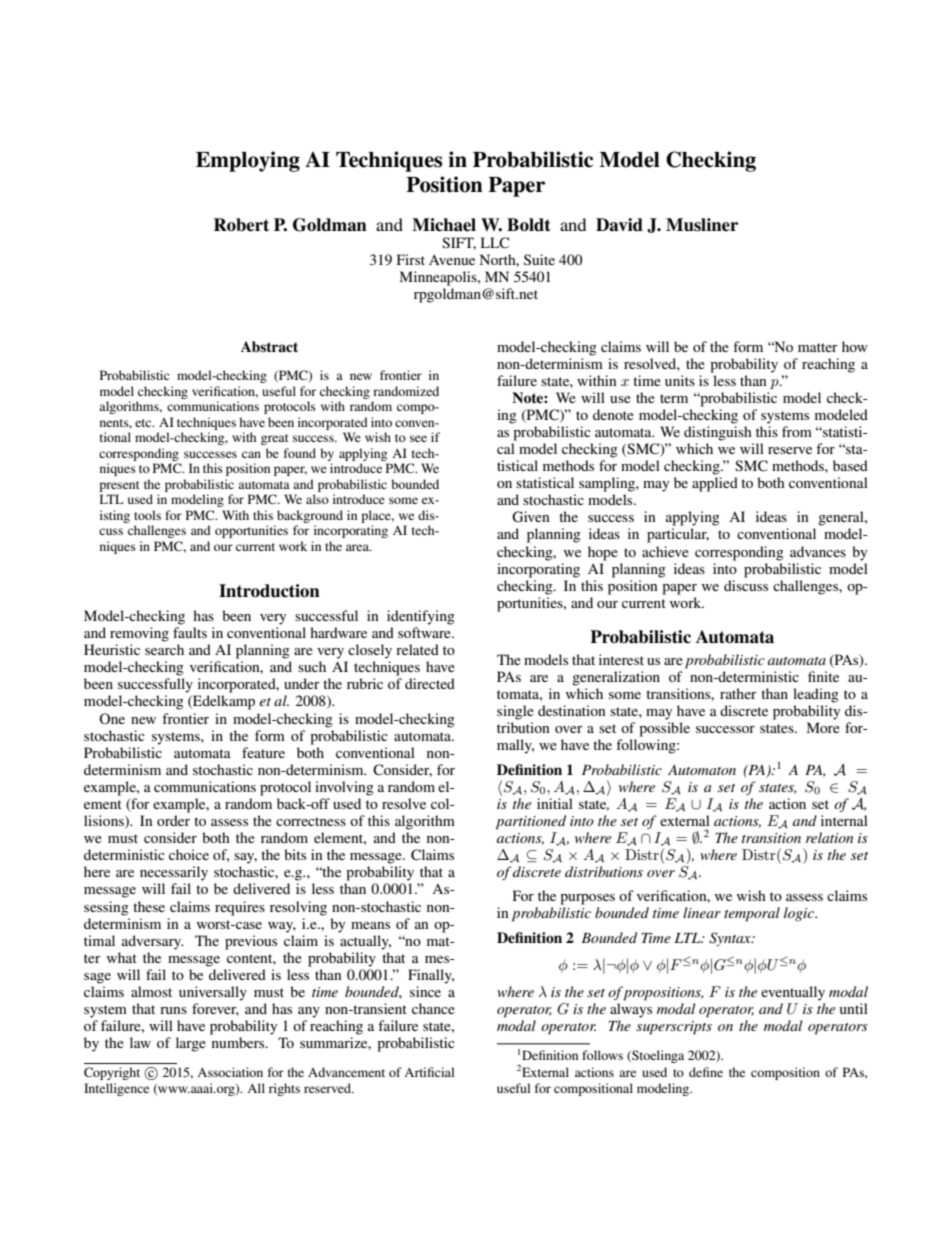  Describe the element at coordinates (191, 1044) in the screenshot. I see `large` at that location.
